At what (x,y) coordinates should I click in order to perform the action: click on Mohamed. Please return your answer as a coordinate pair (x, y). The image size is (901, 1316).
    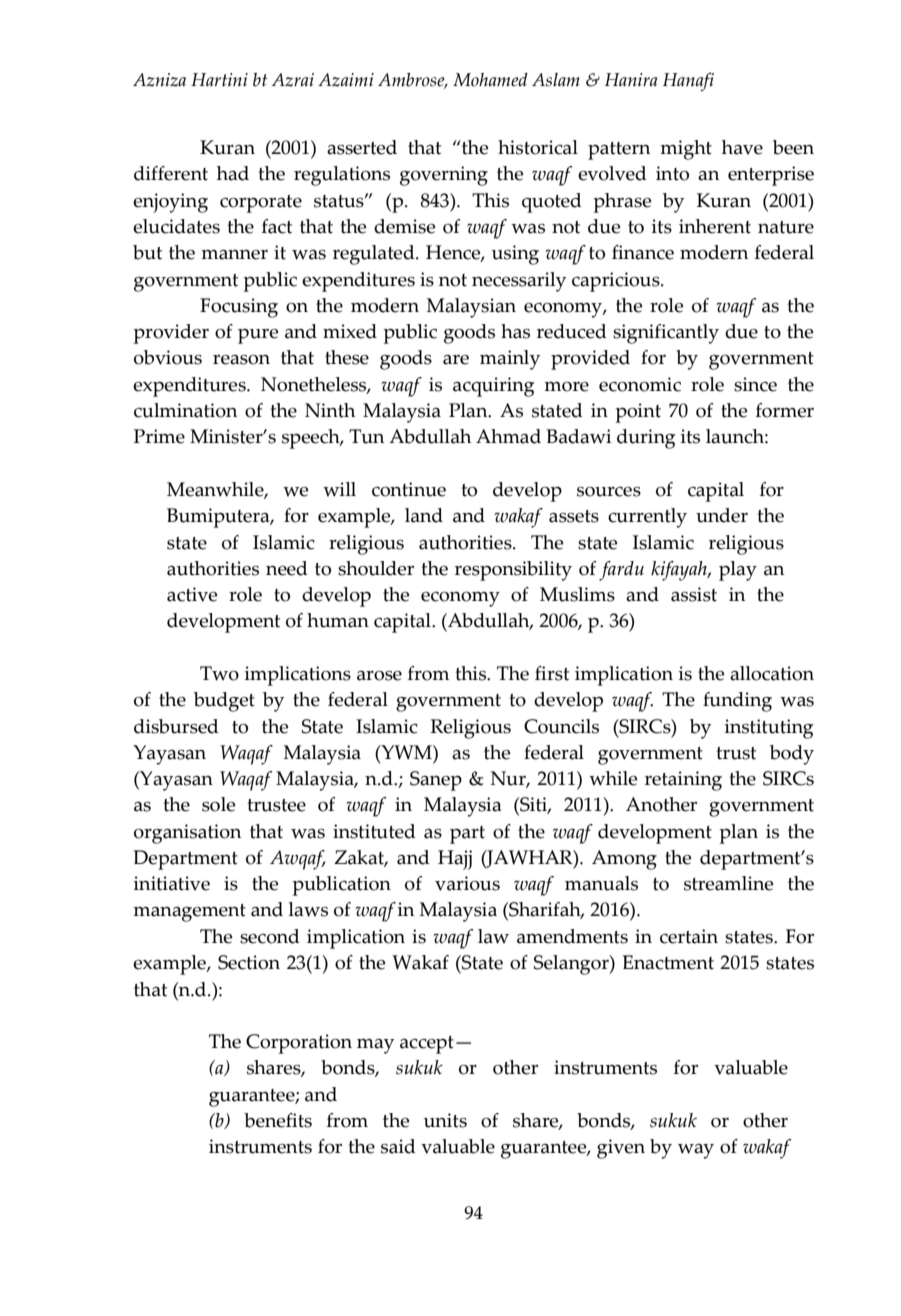
    Looking at the image, I should click on (490, 80).
